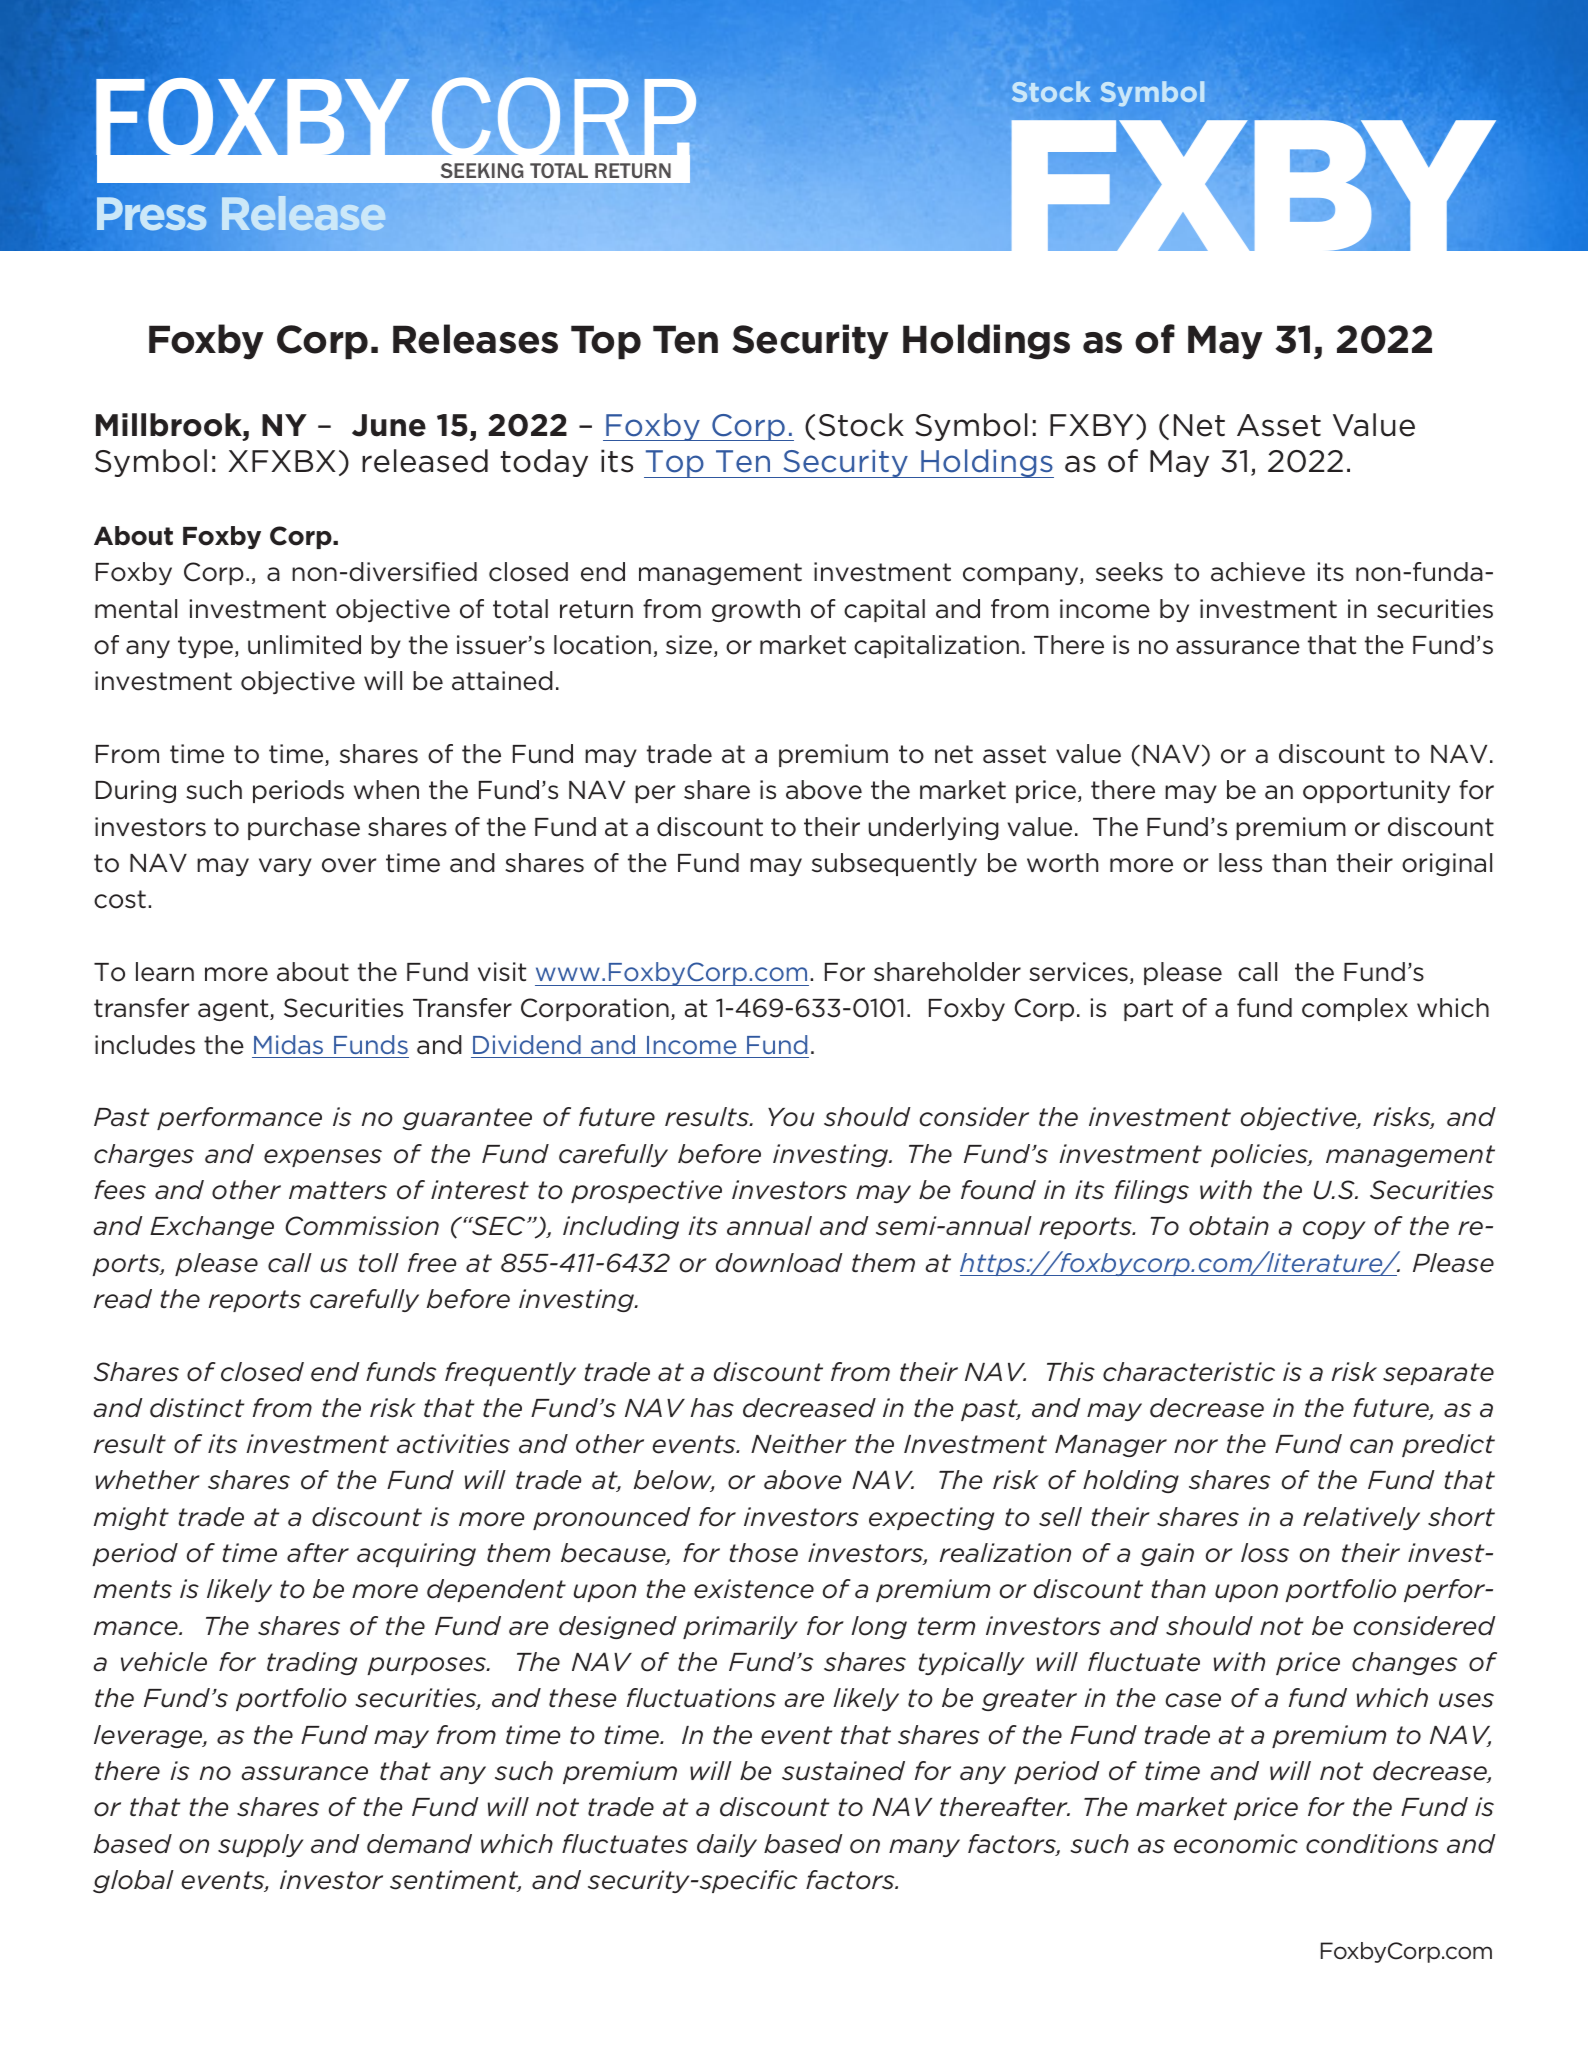 The width and height of the image is (1588, 2055). What do you see at coordinates (1355, 1009) in the image?
I see `complex` at bounding box center [1355, 1009].
